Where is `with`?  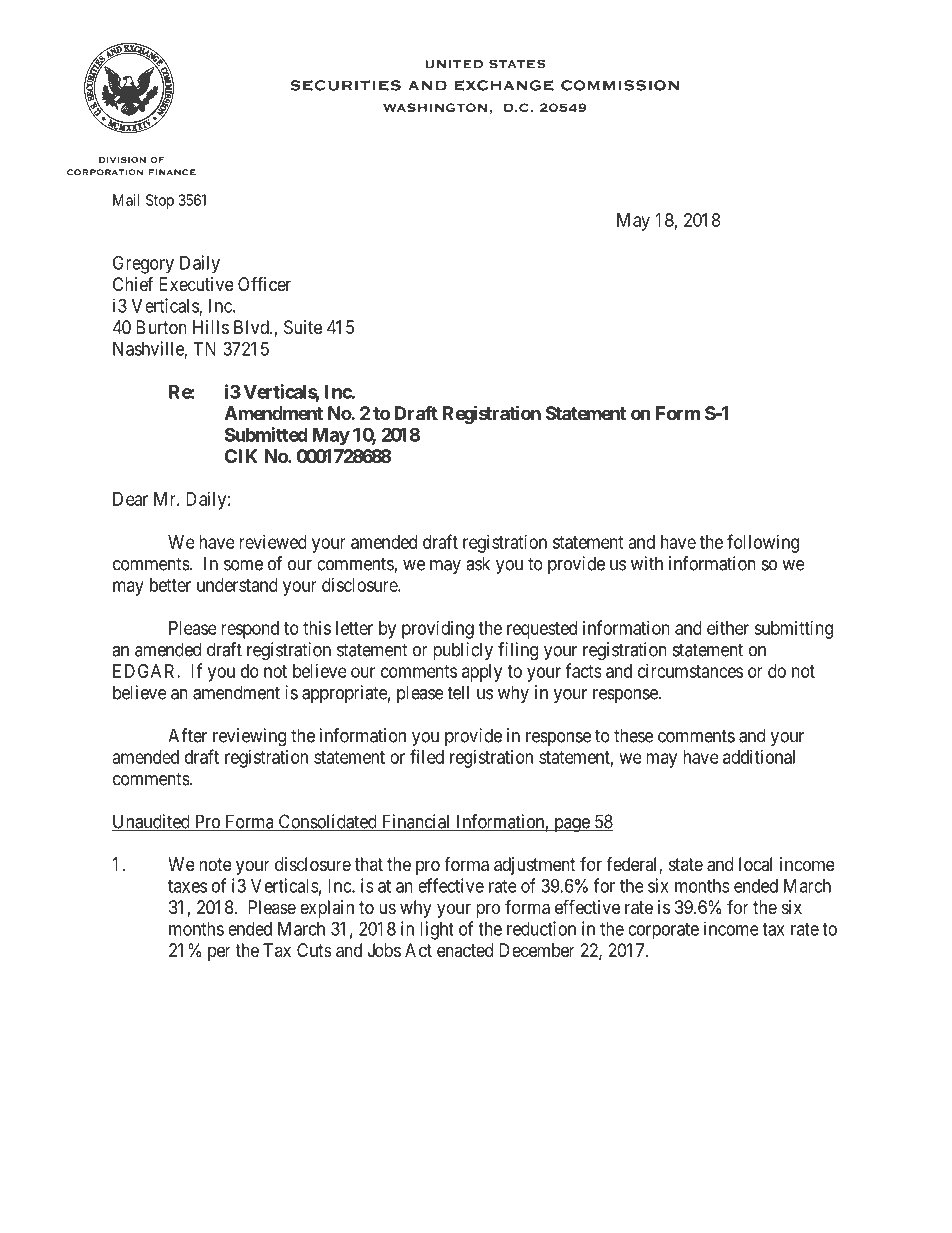 with is located at coordinates (647, 563).
